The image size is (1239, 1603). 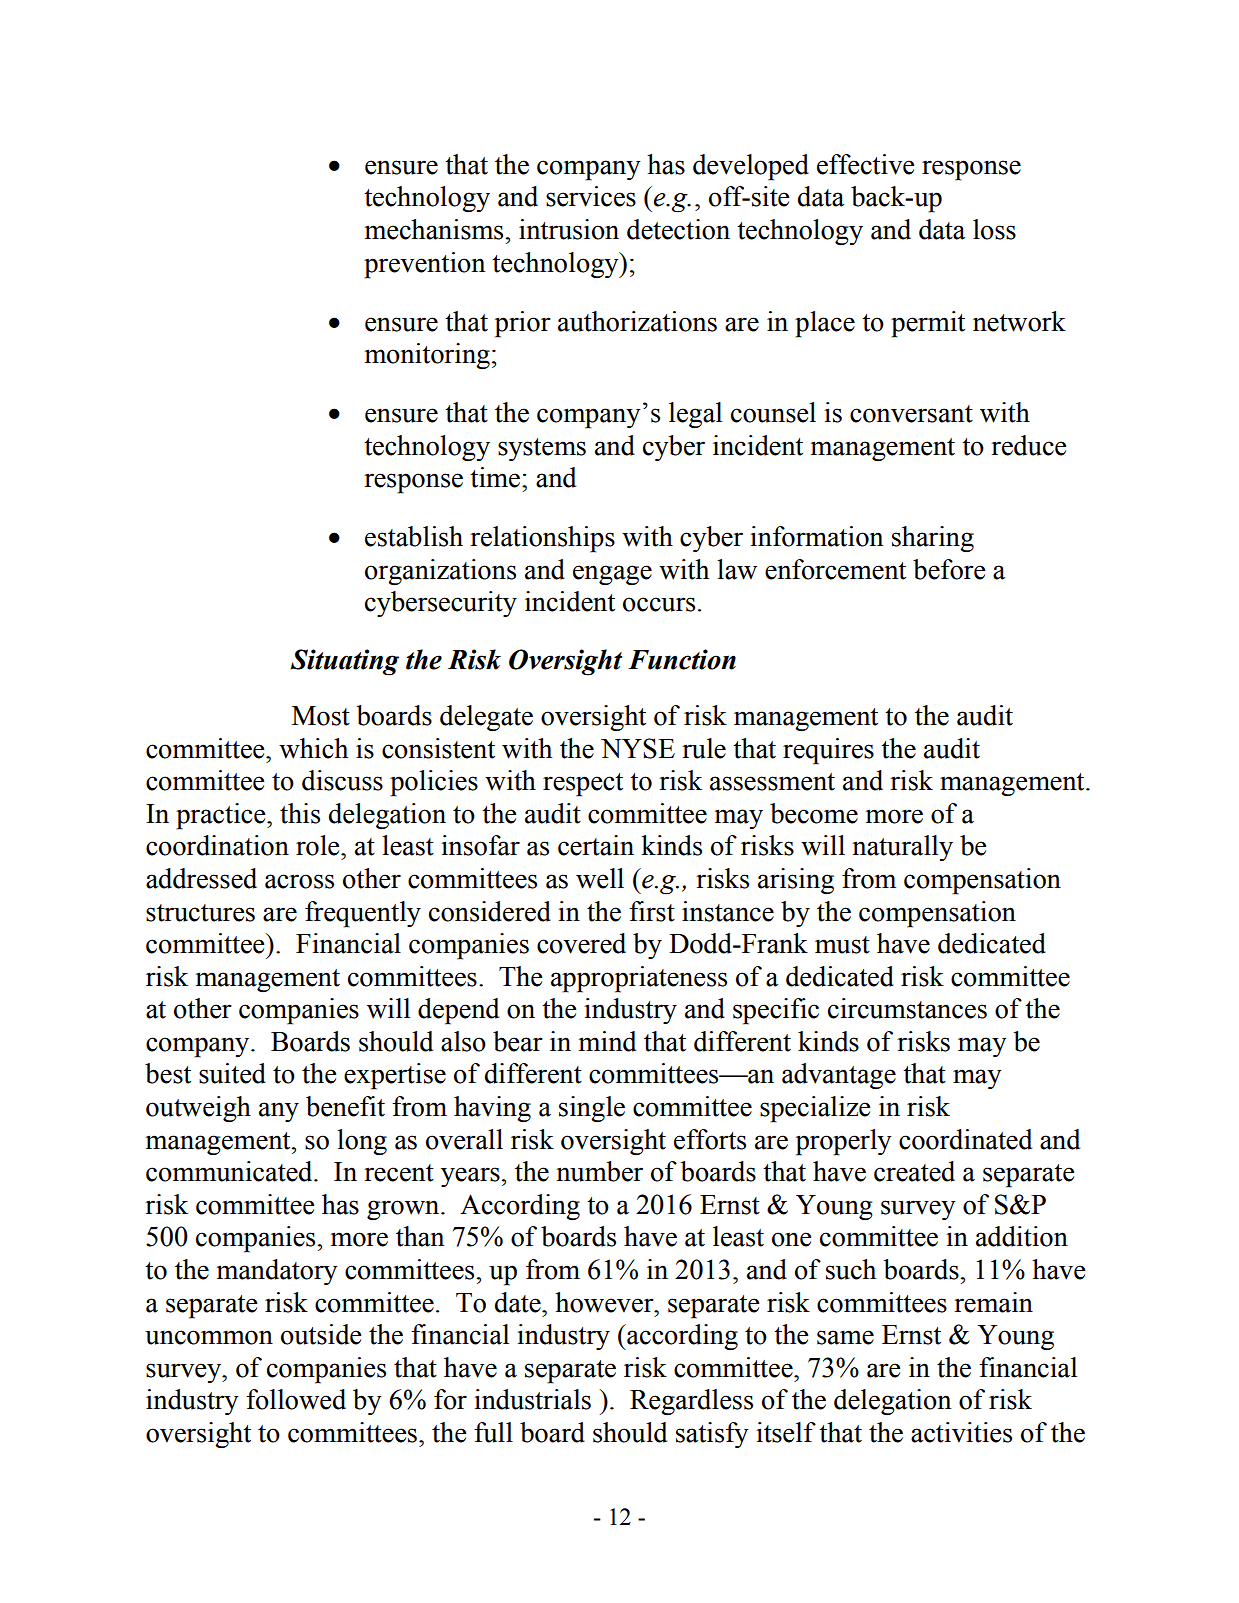 What do you see at coordinates (639, 979) in the screenshot?
I see `appropriateness` at bounding box center [639, 979].
